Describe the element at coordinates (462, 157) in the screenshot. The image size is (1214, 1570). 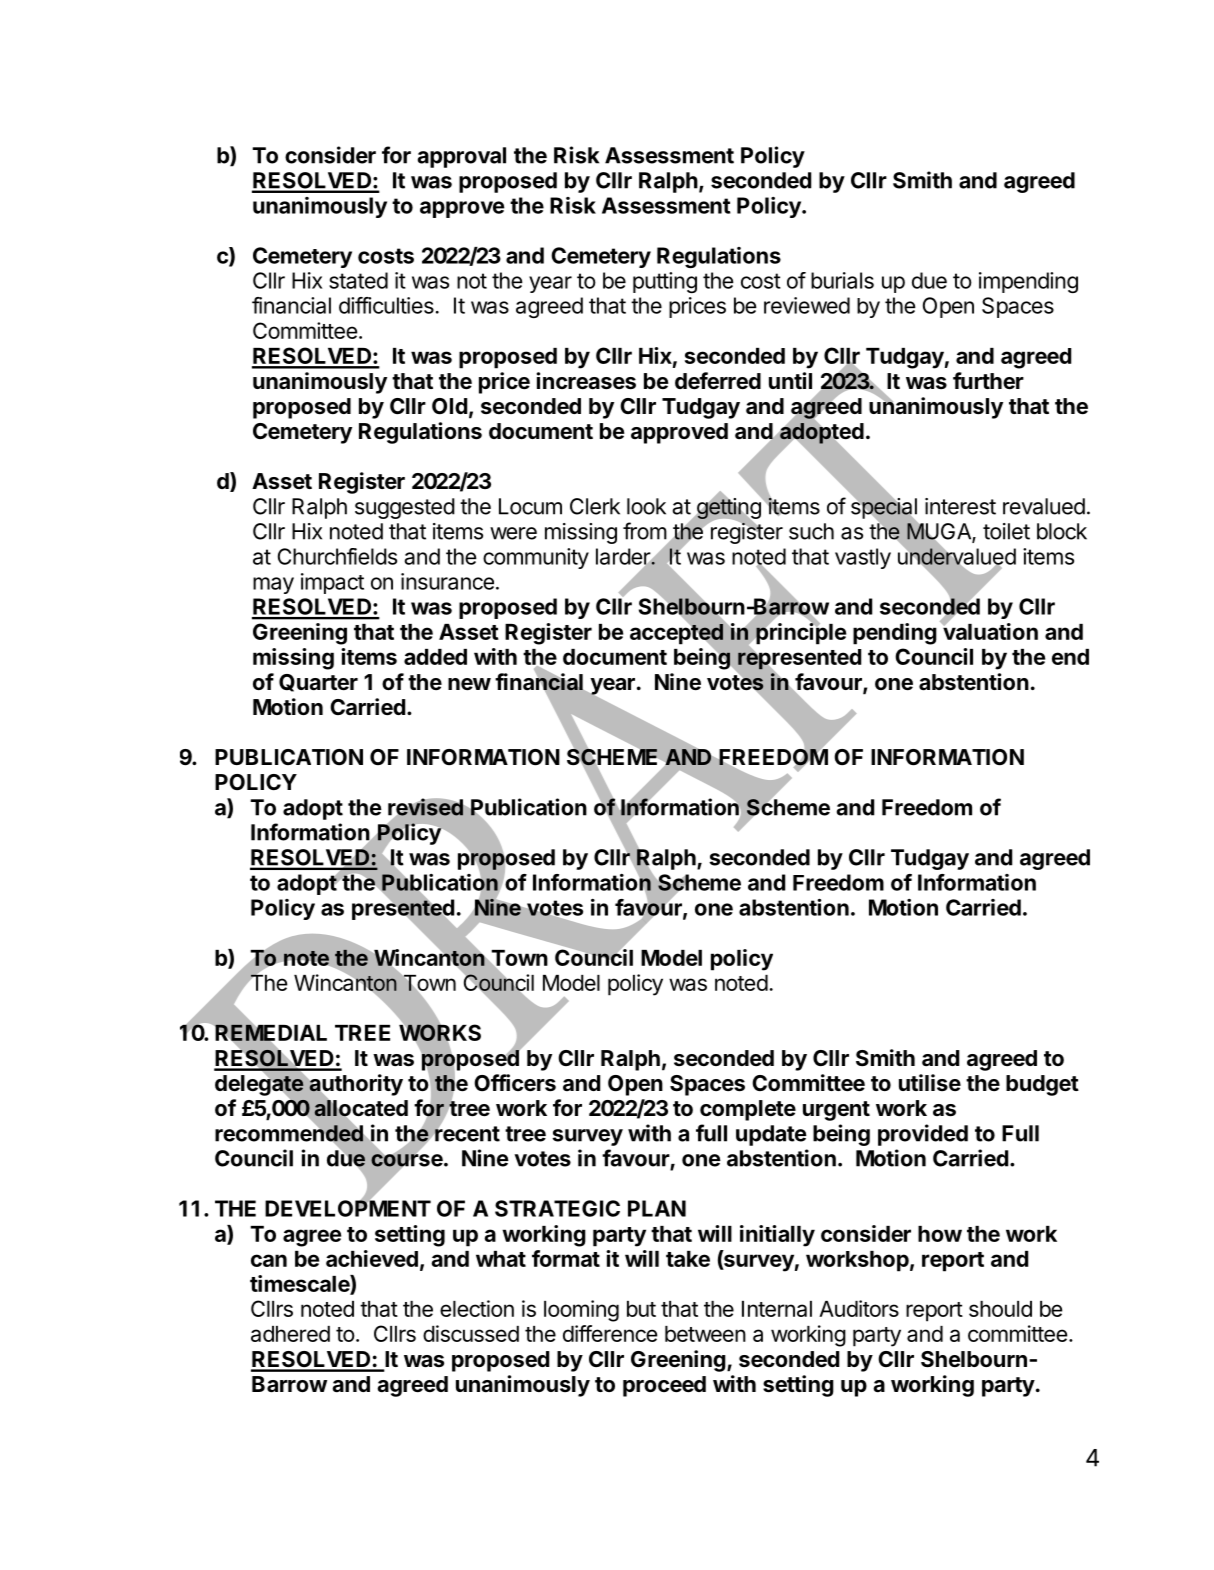
I see `approval` at that location.
